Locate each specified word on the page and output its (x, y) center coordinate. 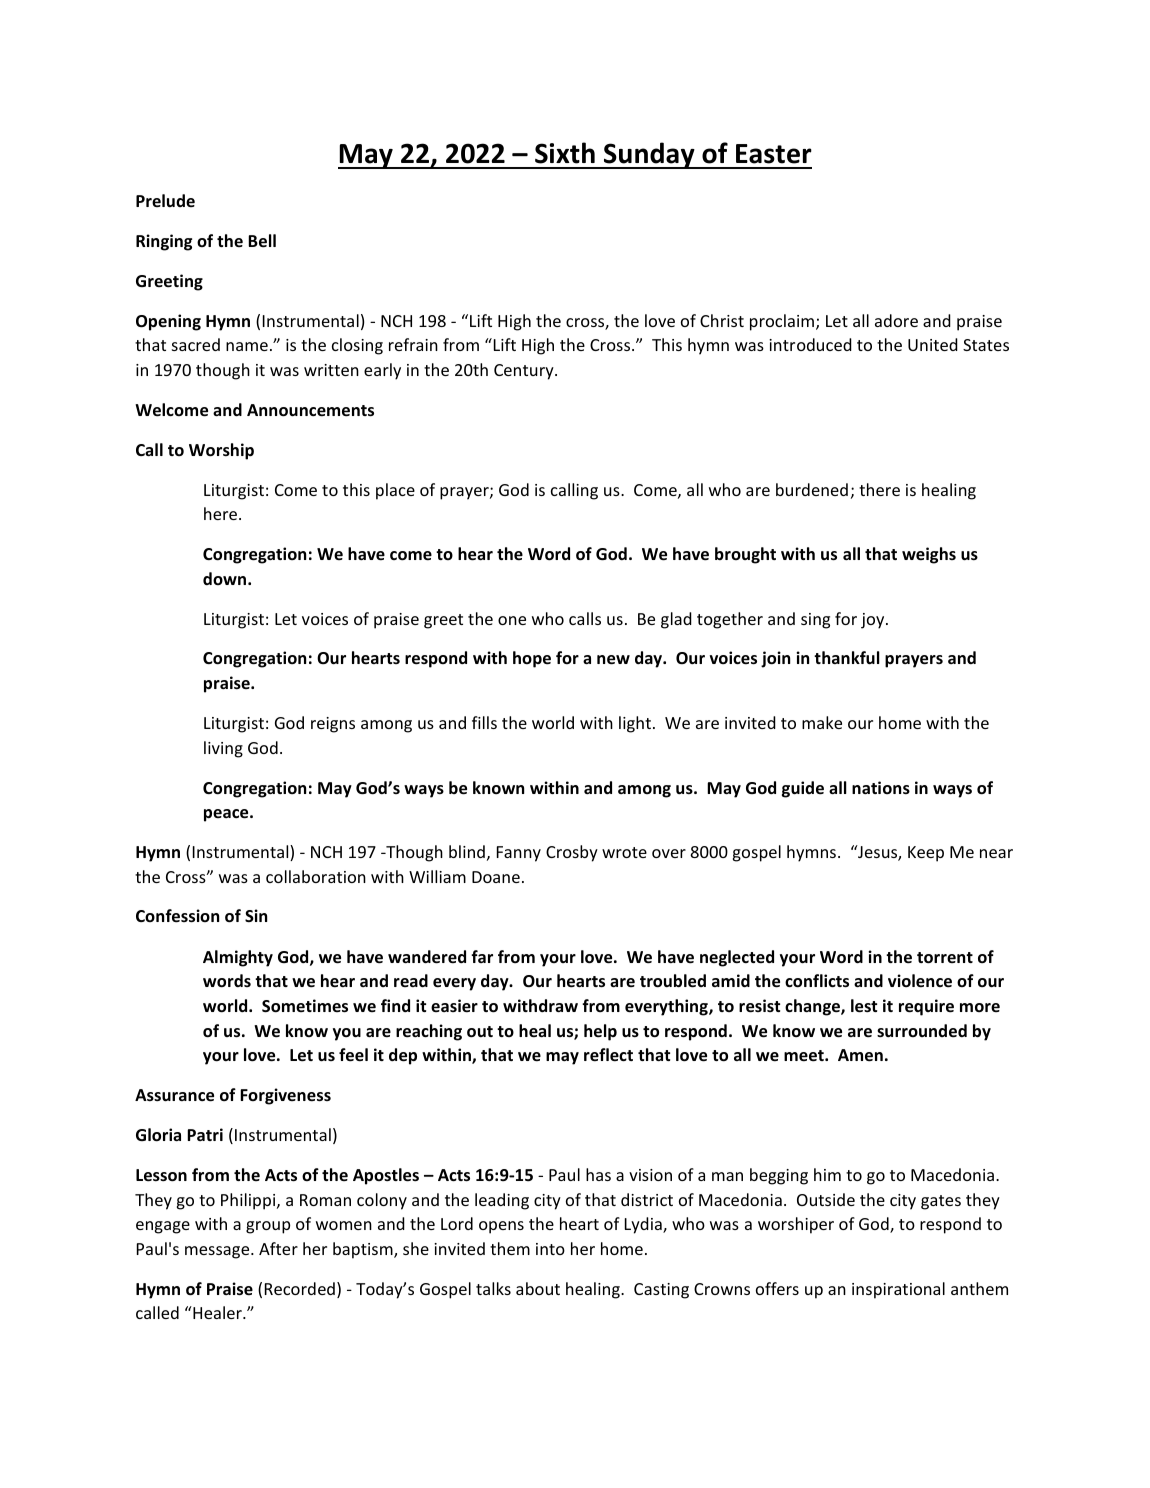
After (278, 1248)
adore (896, 320)
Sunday (649, 155)
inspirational (898, 1290)
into (550, 1249)
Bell (262, 241)
